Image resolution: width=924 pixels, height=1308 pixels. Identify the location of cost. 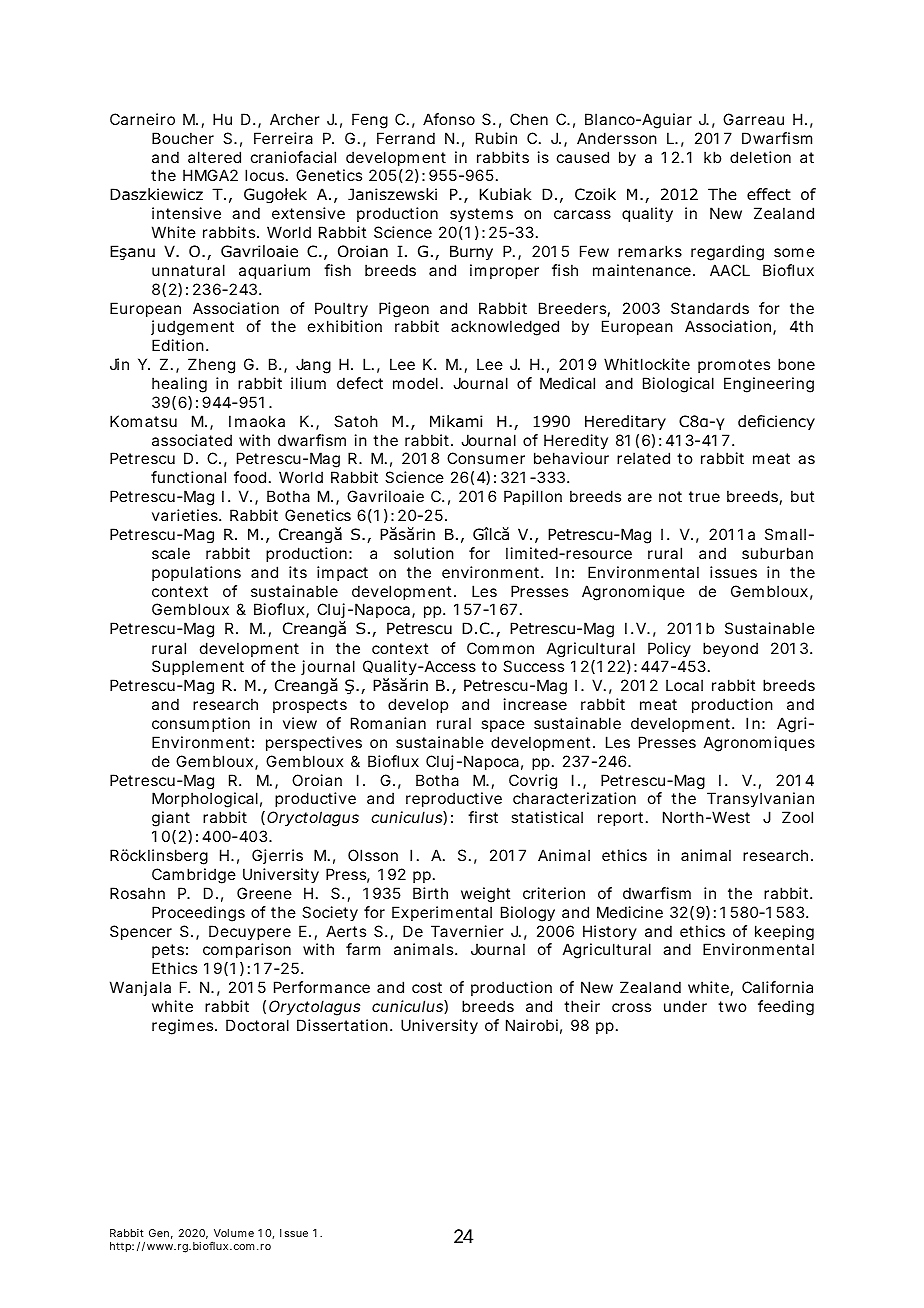
(427, 987).
